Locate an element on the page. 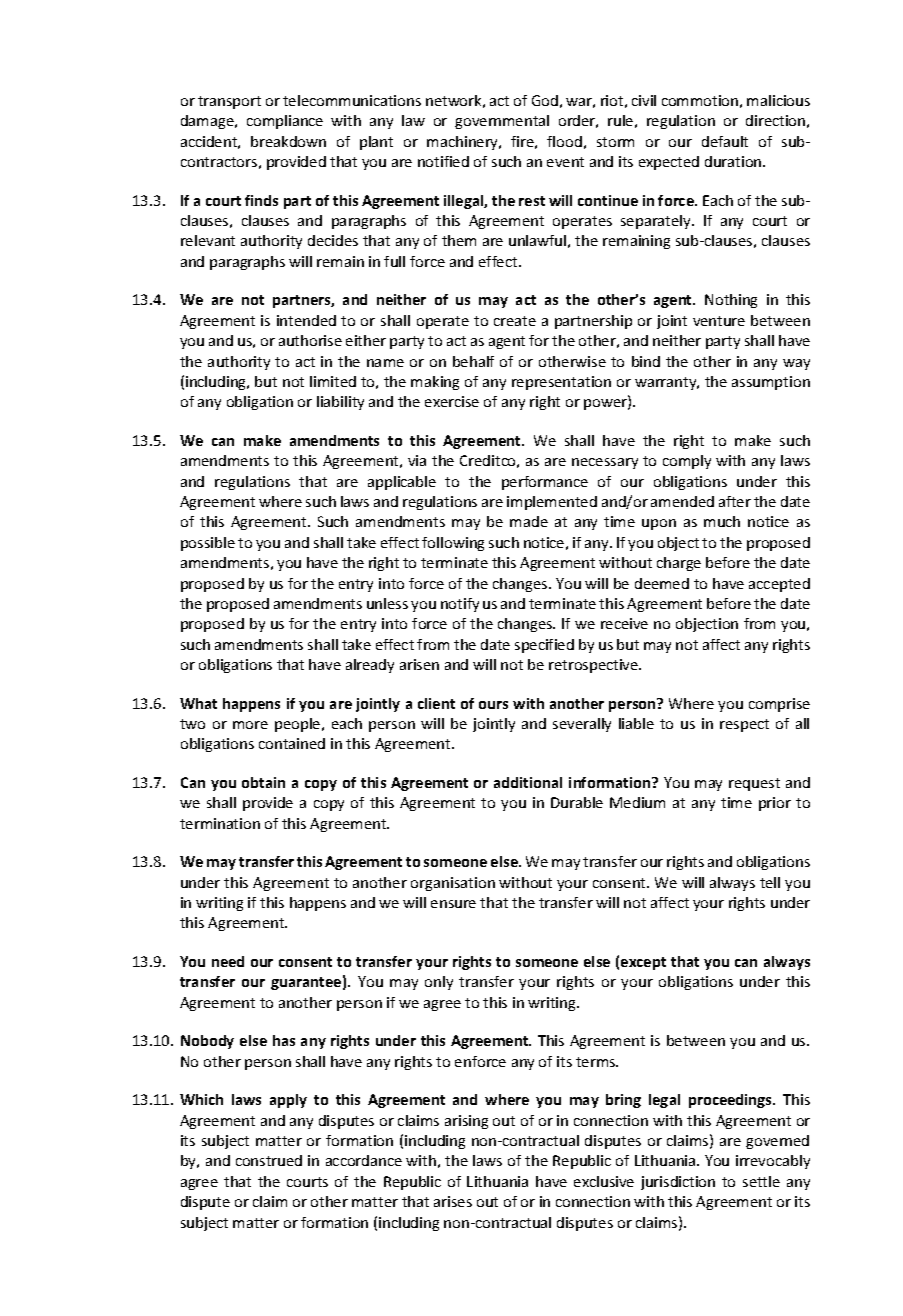  more is located at coordinates (250, 725).
